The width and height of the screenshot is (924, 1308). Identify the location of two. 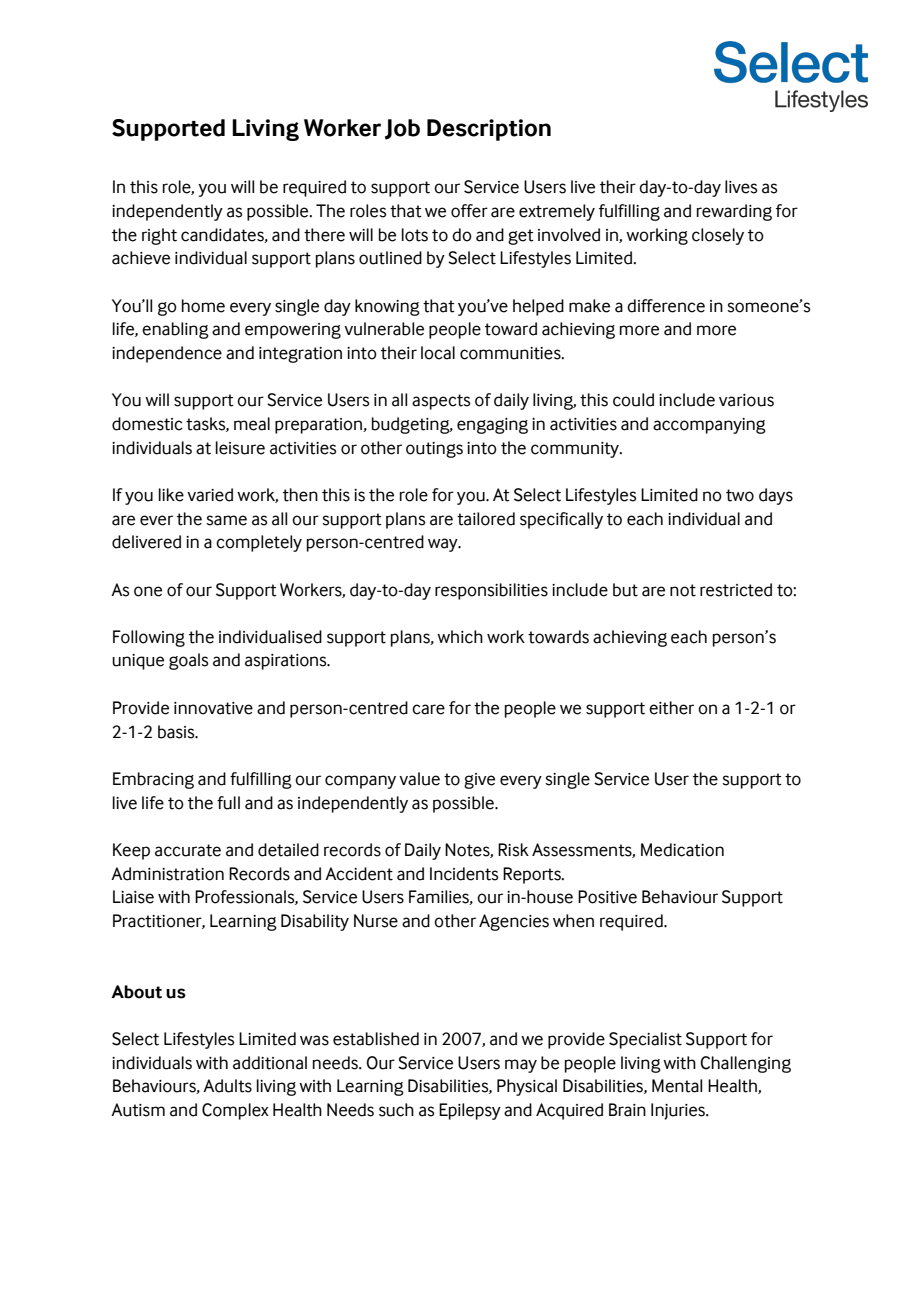
(740, 495).
